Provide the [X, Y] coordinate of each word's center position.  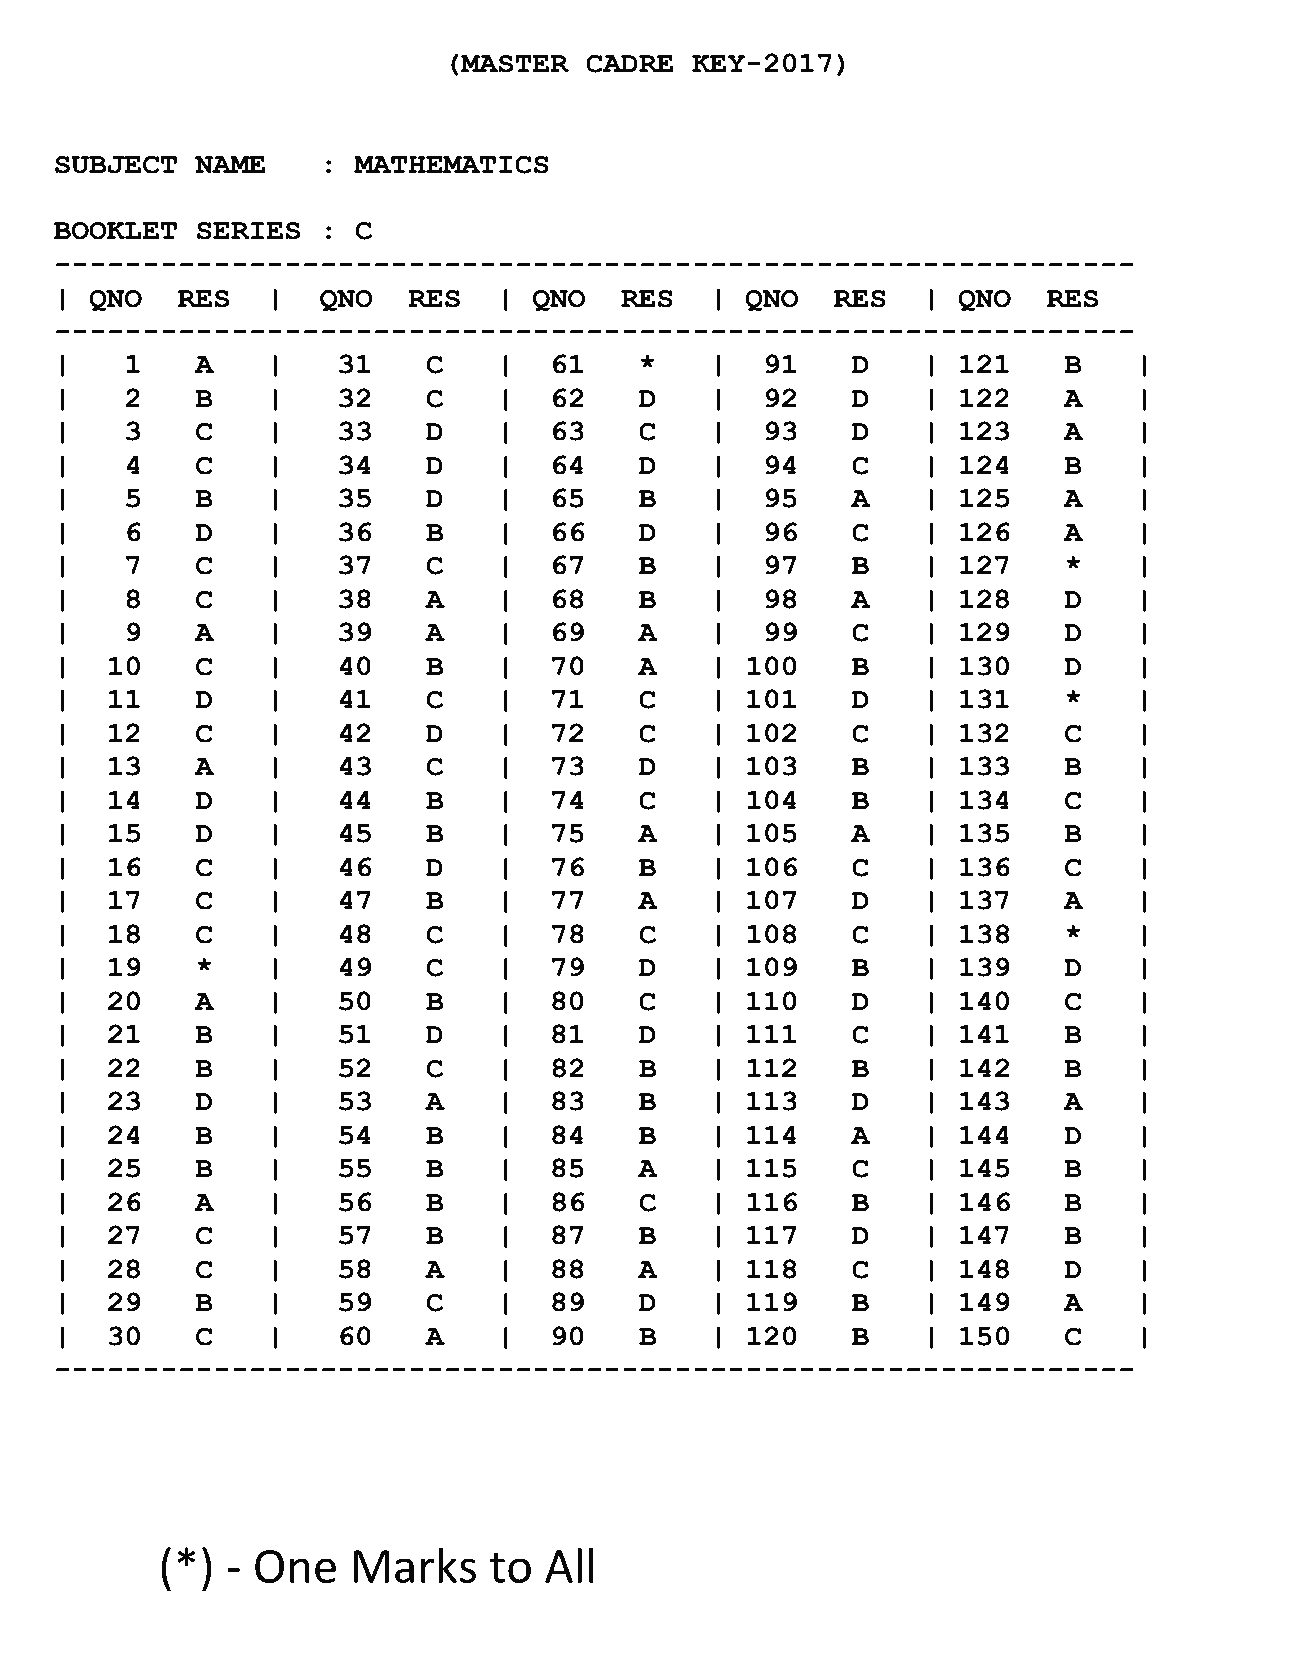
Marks [415, 1565]
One [295, 1566]
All [569, 1565]
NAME [230, 164]
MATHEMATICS [451, 165]
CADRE [629, 64]
